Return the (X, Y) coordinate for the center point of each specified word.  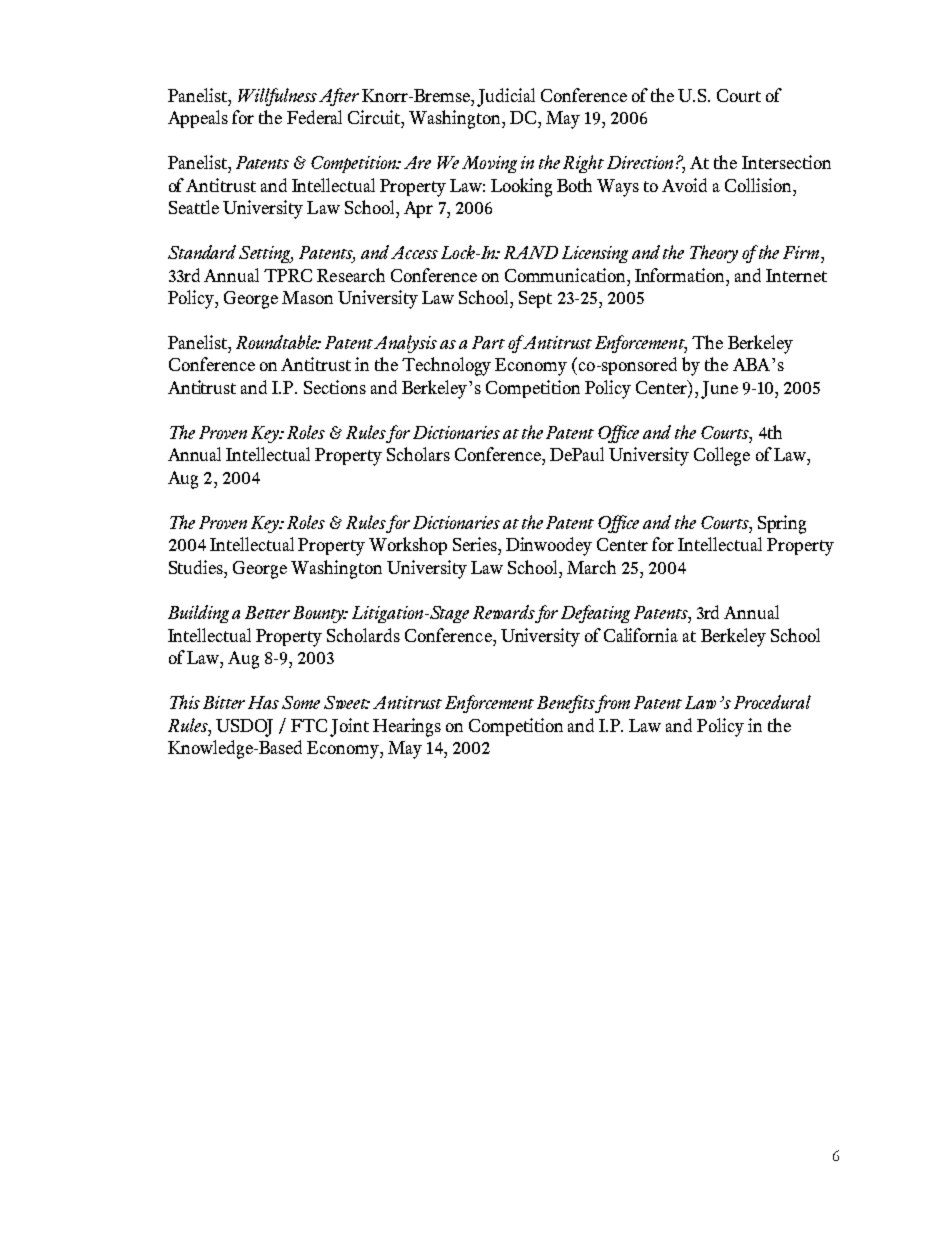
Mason (307, 297)
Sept (535, 299)
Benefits (566, 704)
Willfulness (277, 97)
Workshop (408, 546)
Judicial (506, 97)
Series (476, 544)
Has (263, 702)
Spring (782, 524)
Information (681, 275)
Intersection (786, 162)
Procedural (772, 702)
